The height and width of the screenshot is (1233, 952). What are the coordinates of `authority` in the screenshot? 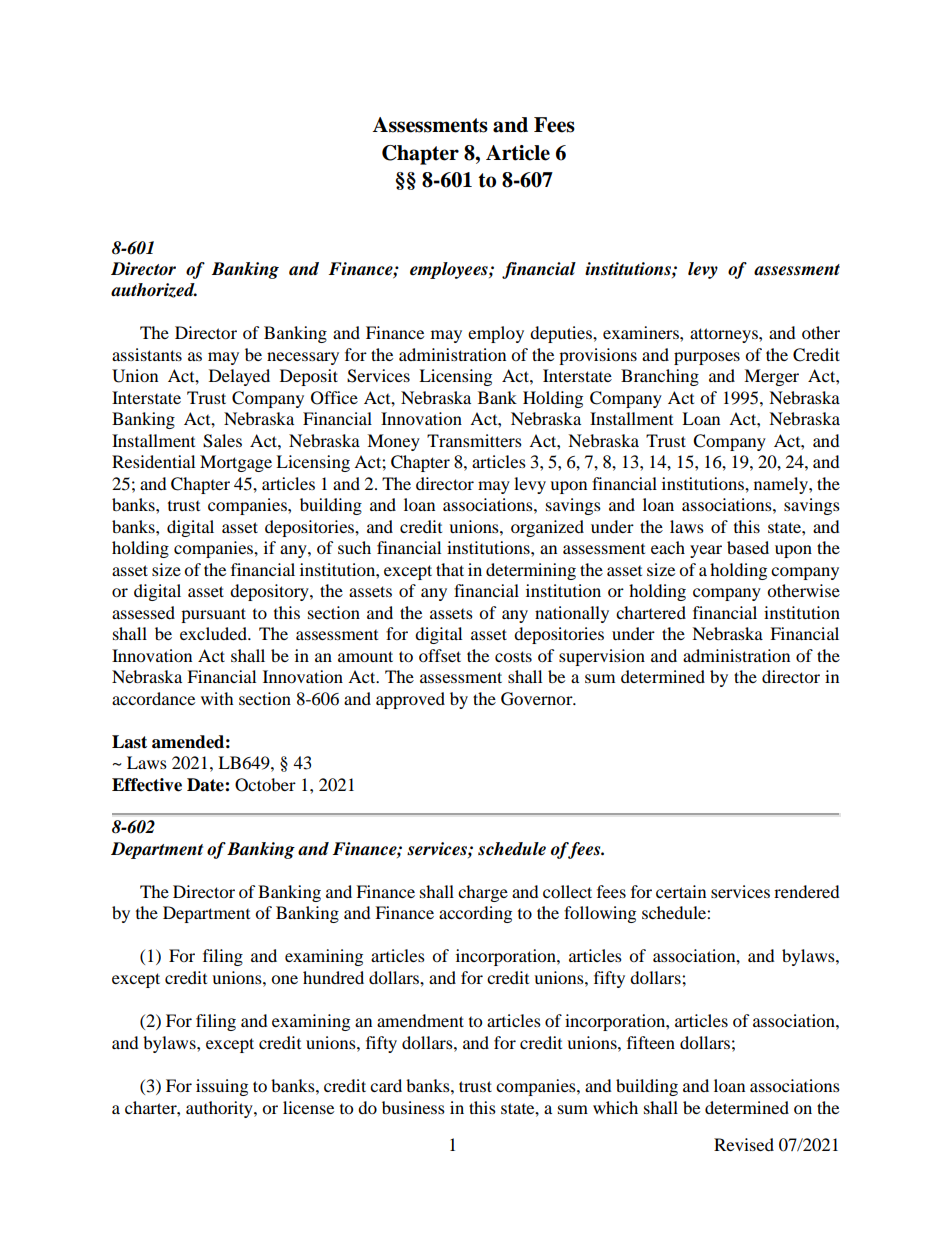 It's located at (220, 1109).
